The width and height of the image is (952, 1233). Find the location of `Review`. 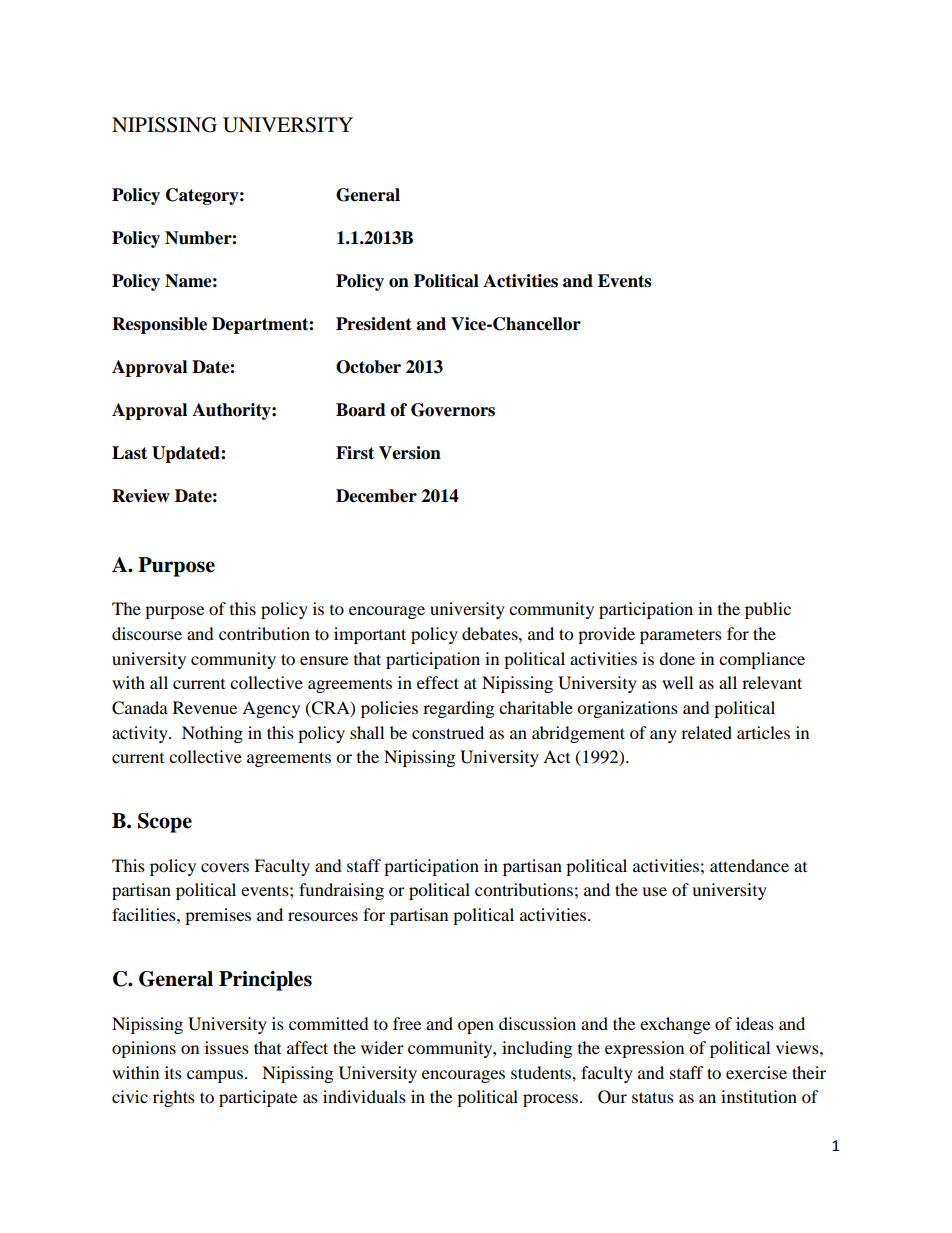

Review is located at coordinates (141, 496).
